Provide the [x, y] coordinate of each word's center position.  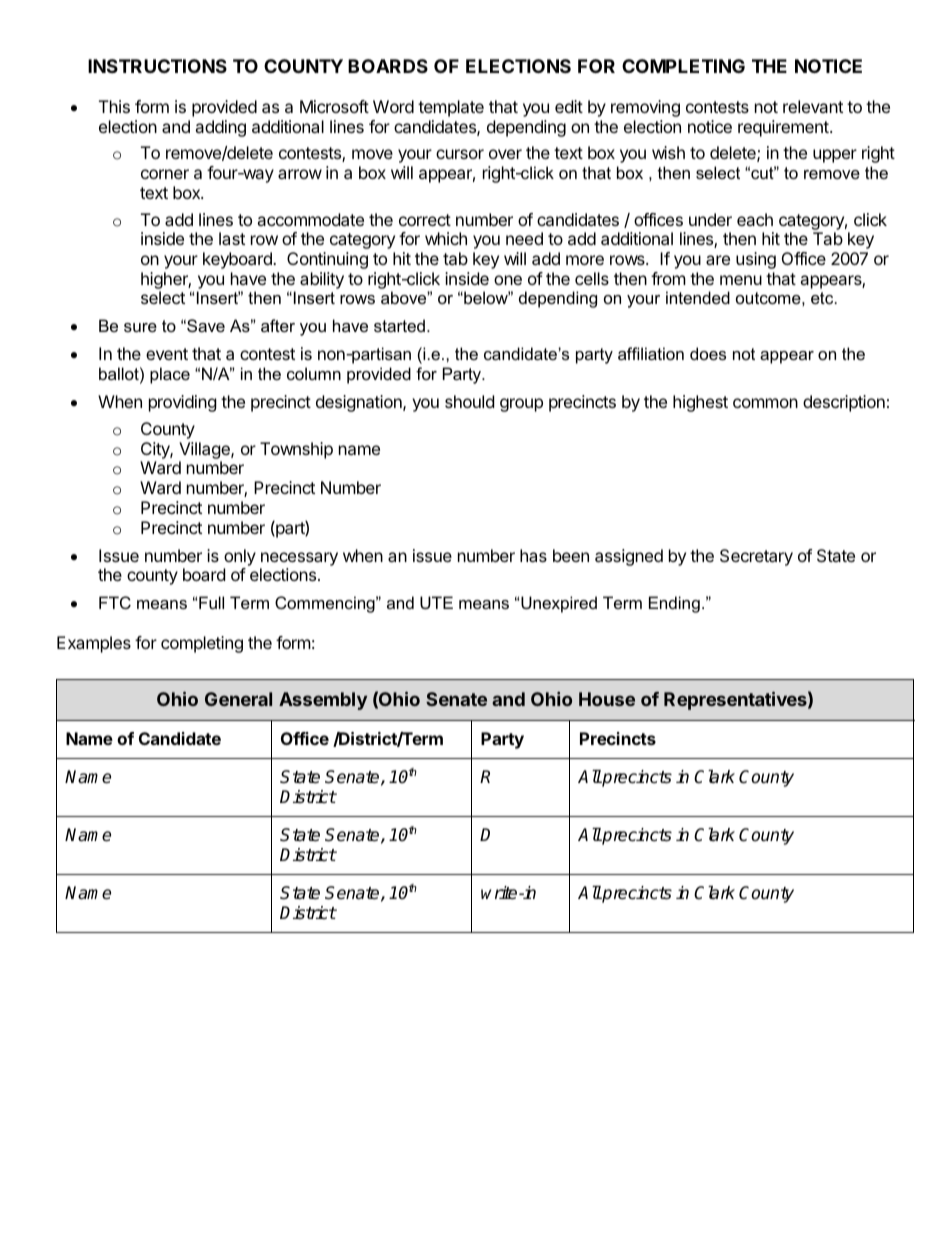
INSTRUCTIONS [157, 66]
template [451, 108]
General [238, 699]
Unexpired [559, 604]
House [607, 699]
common [765, 403]
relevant [813, 106]
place [170, 375]
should [469, 401]
